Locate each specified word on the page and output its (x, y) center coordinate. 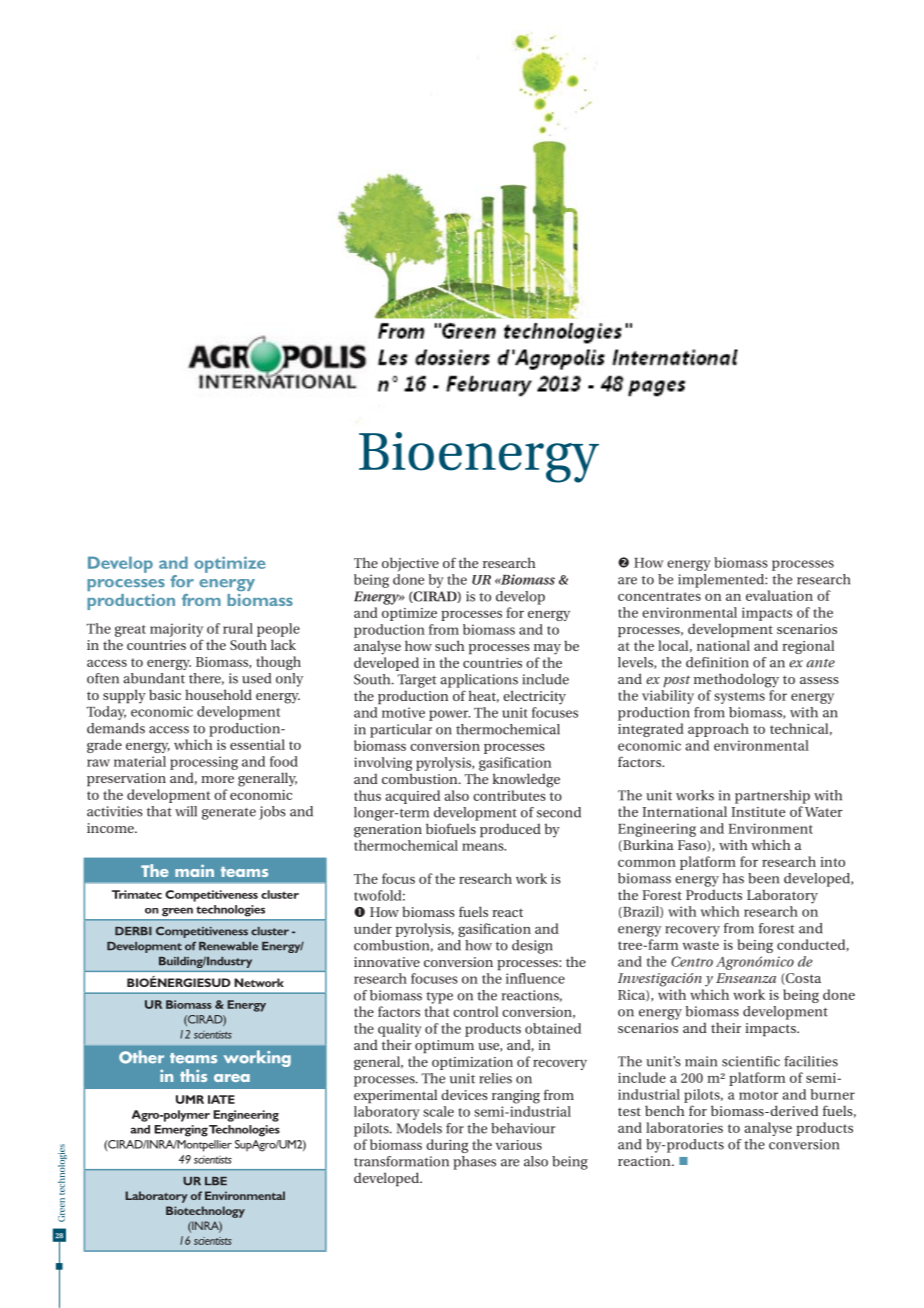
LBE (216, 1181)
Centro (692, 961)
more (217, 779)
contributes (509, 795)
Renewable (228, 946)
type (439, 998)
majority (176, 630)
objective (410, 564)
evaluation (779, 595)
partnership (772, 797)
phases (474, 1163)
